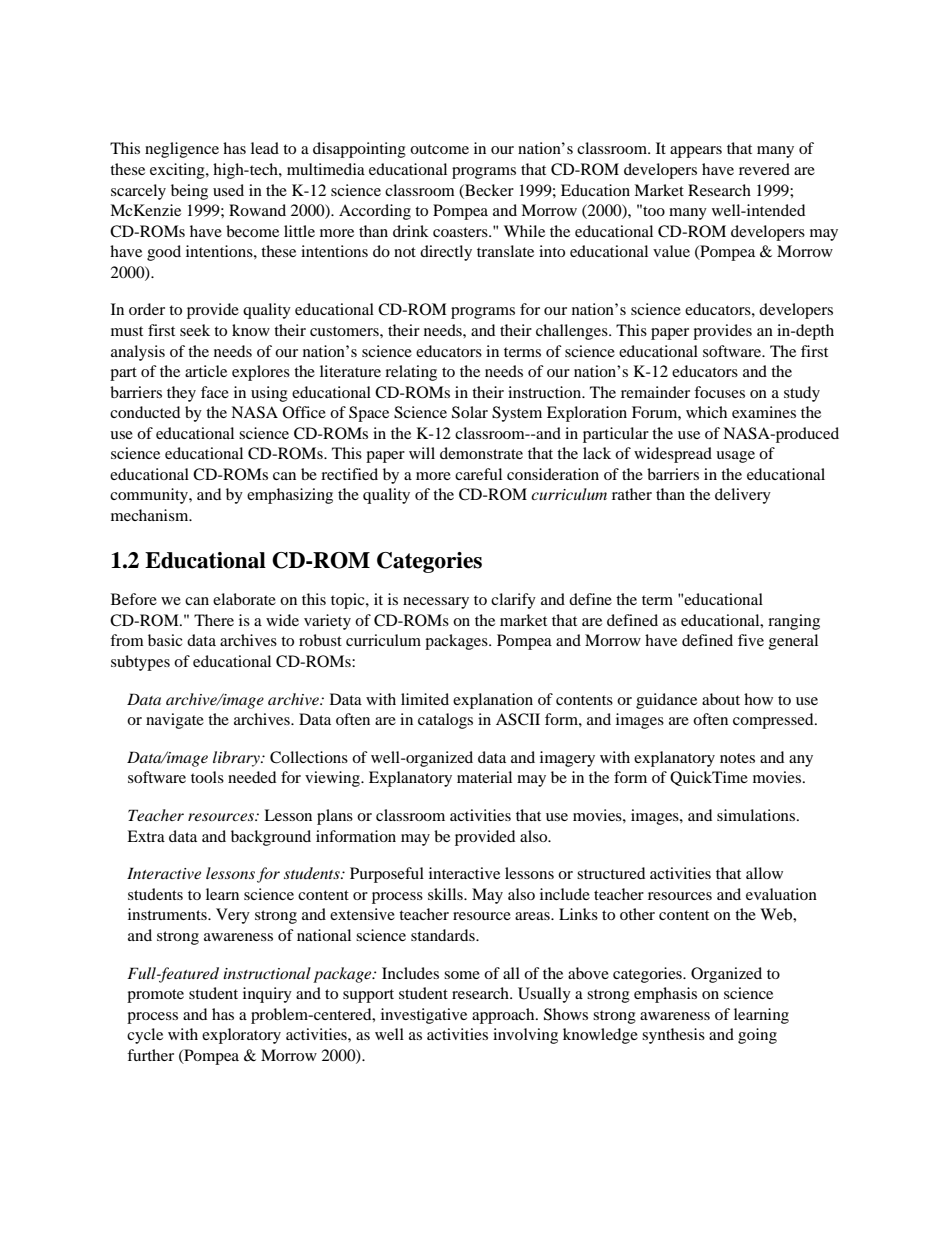 This page has height=1233, width=952. Describe the element at coordinates (214, 620) in the page. I see `There` at that location.
